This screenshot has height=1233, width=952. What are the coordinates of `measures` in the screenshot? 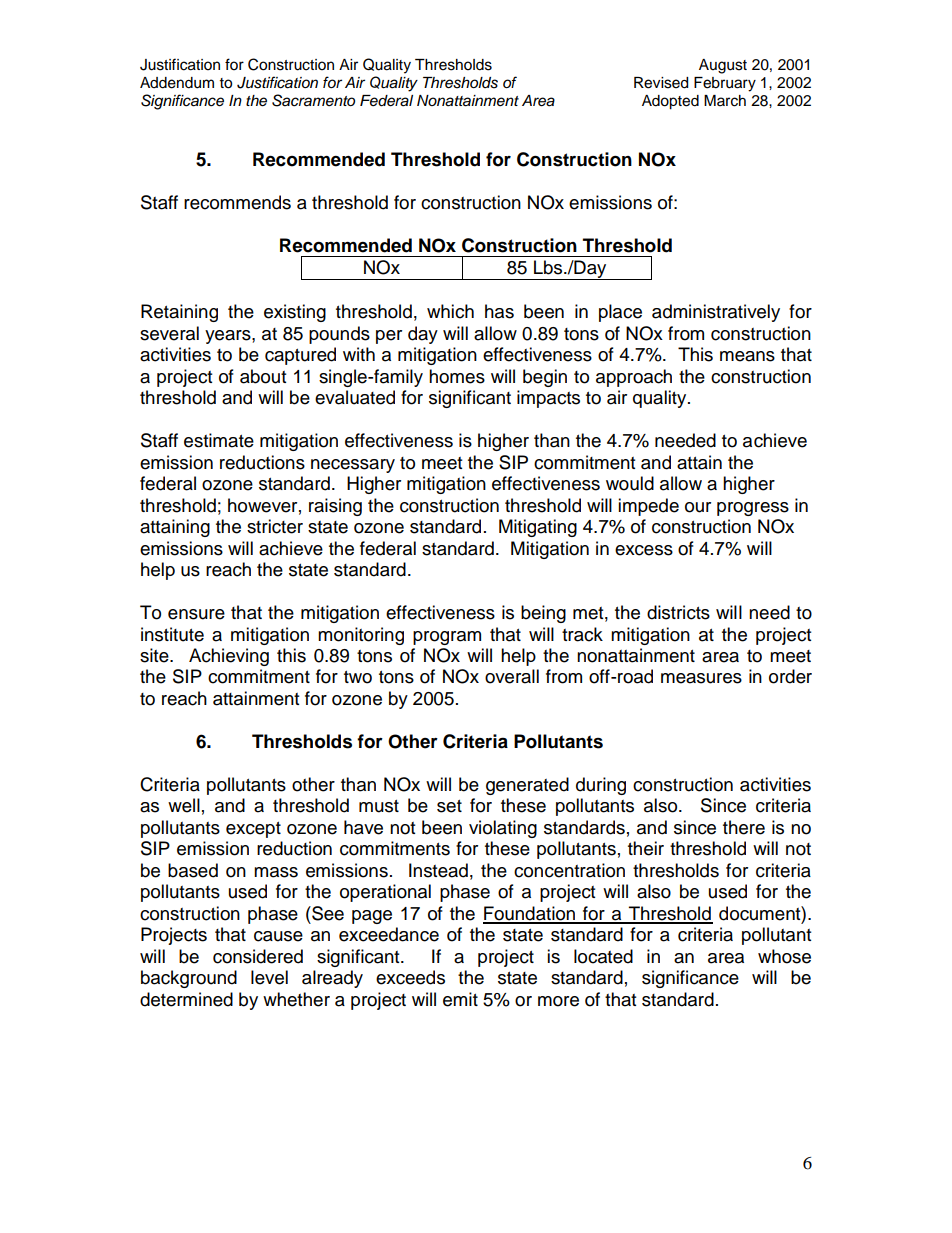 It's located at (701, 678).
